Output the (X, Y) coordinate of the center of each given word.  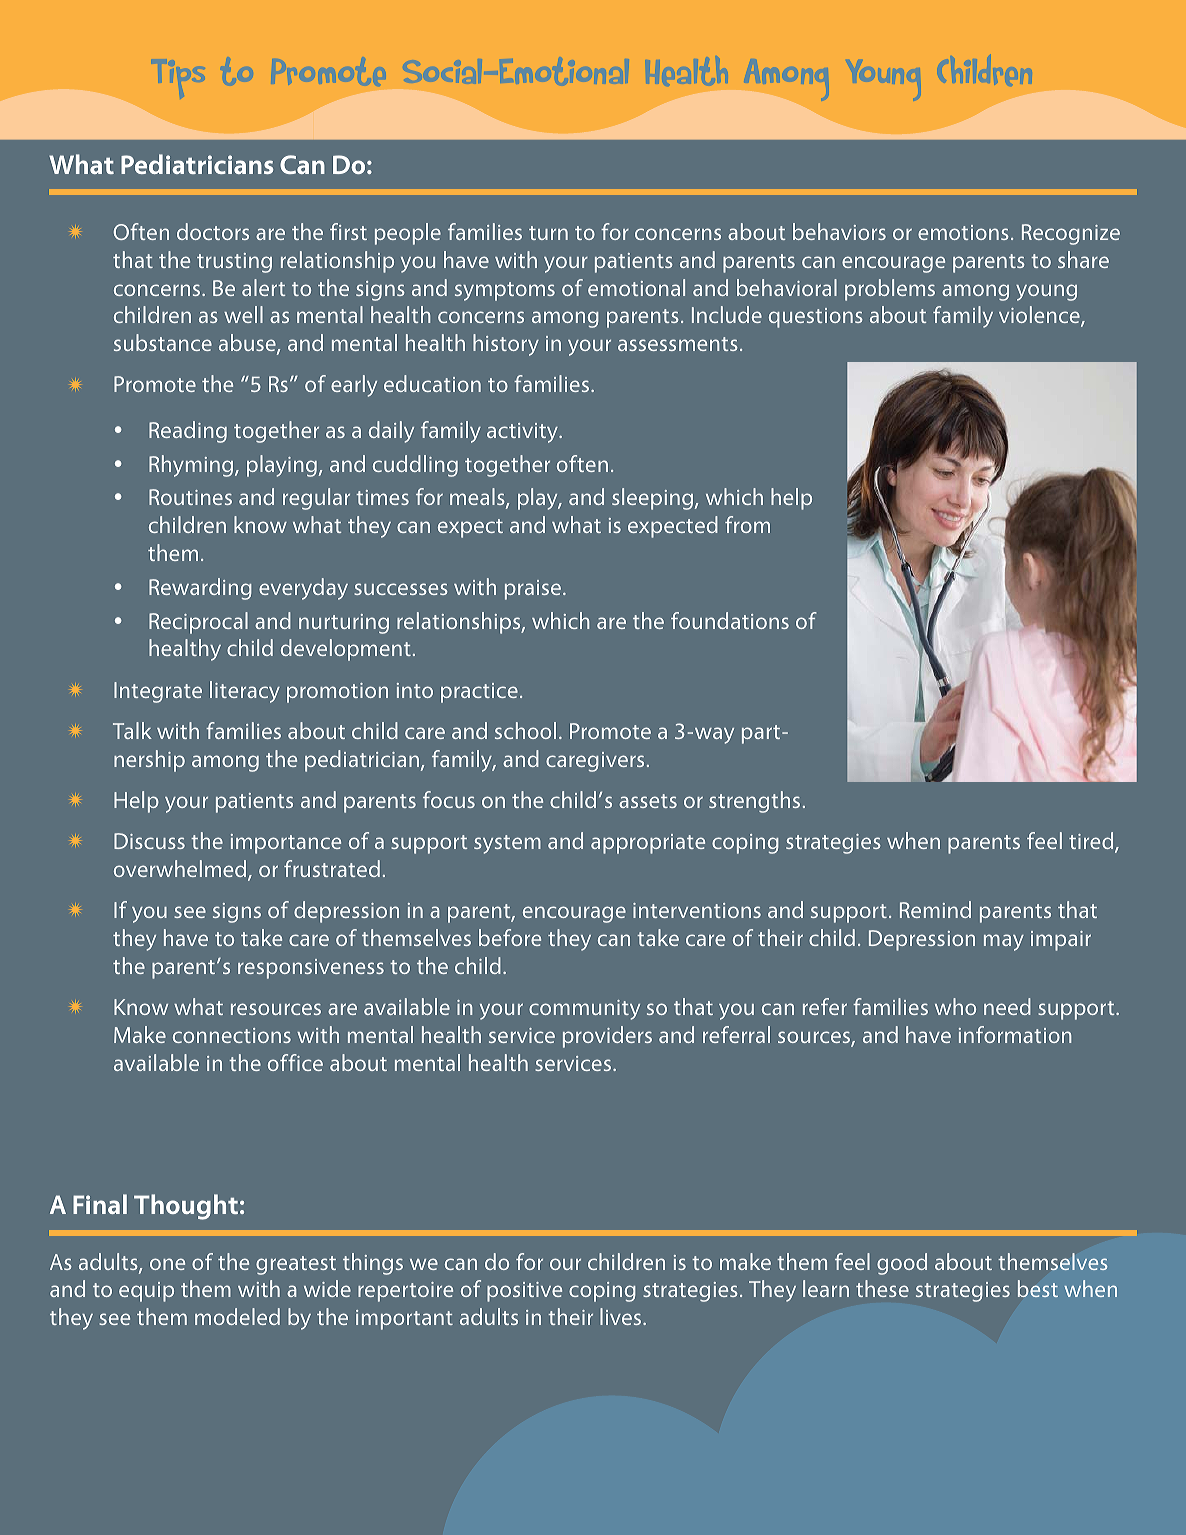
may (1004, 942)
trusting (234, 263)
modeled (237, 1316)
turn (548, 233)
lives (620, 1316)
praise (533, 590)
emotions (963, 232)
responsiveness (311, 969)
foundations (730, 620)
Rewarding (200, 589)
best (1038, 1288)
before (510, 937)
